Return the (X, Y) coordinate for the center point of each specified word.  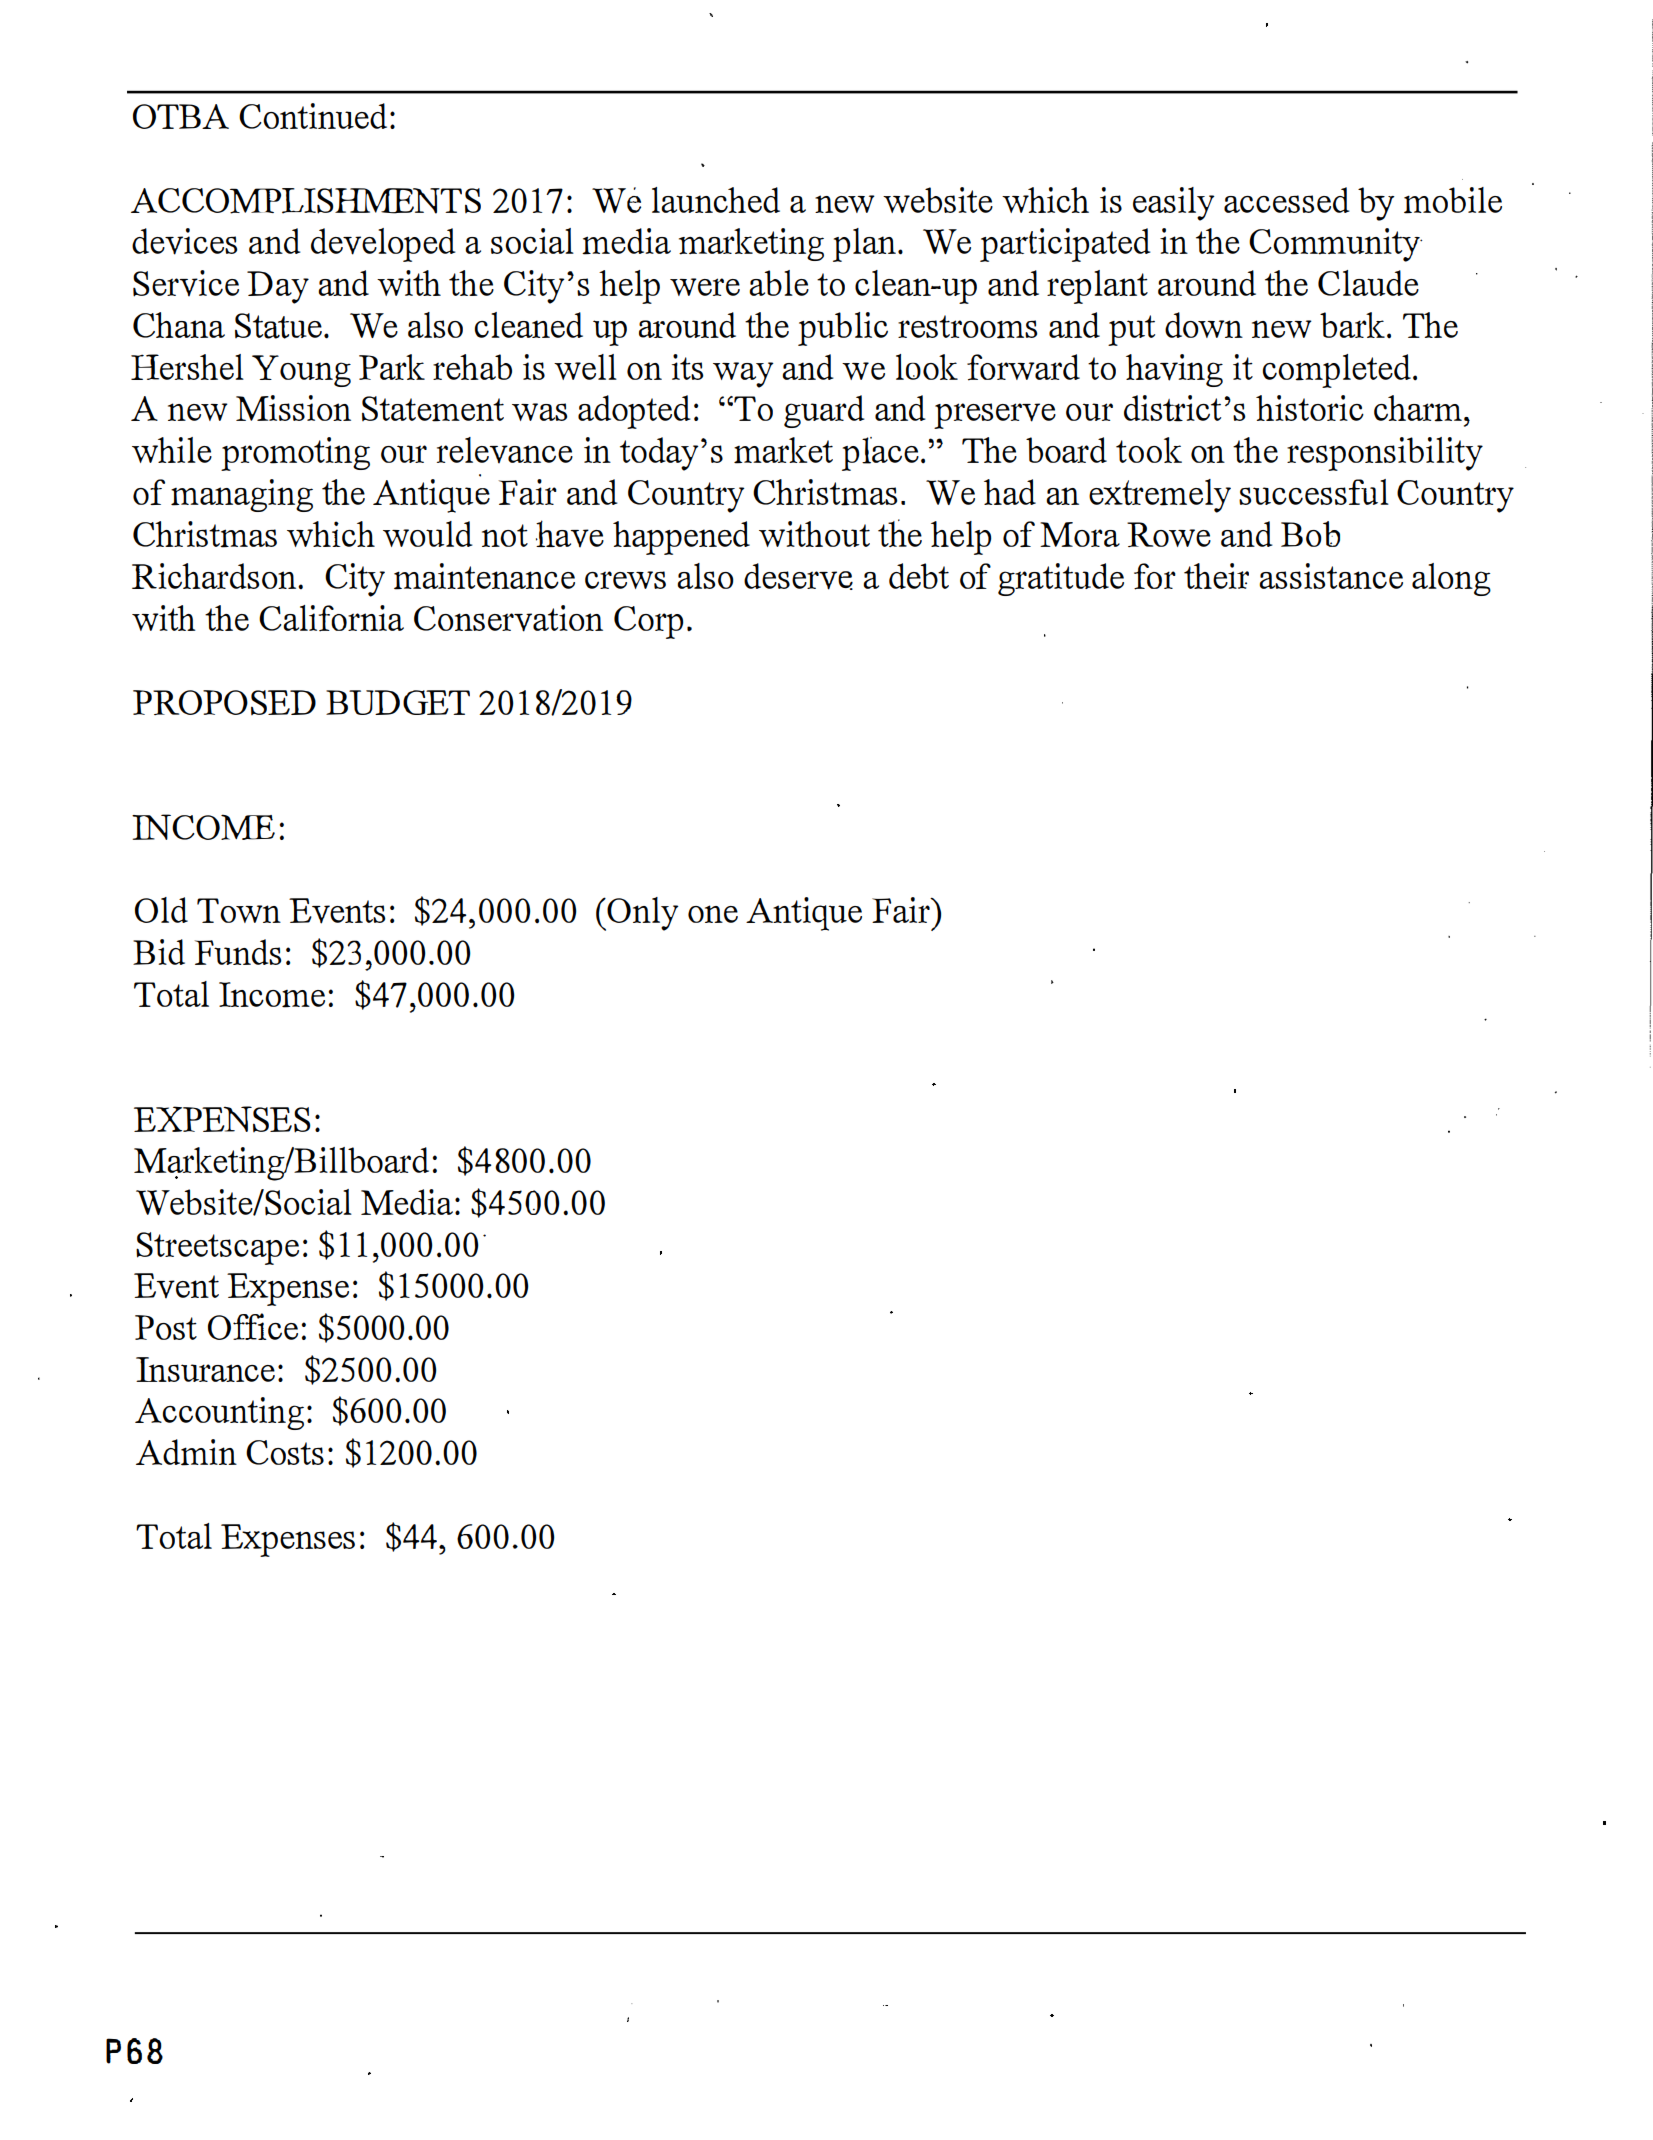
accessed (1287, 200)
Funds (238, 952)
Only (642, 914)
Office (253, 1326)
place (880, 454)
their (1216, 576)
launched (716, 200)
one (713, 914)
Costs (285, 1452)
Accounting (219, 1413)
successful (1314, 492)
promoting (295, 454)
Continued (313, 116)
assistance (1331, 576)
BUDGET (398, 702)
